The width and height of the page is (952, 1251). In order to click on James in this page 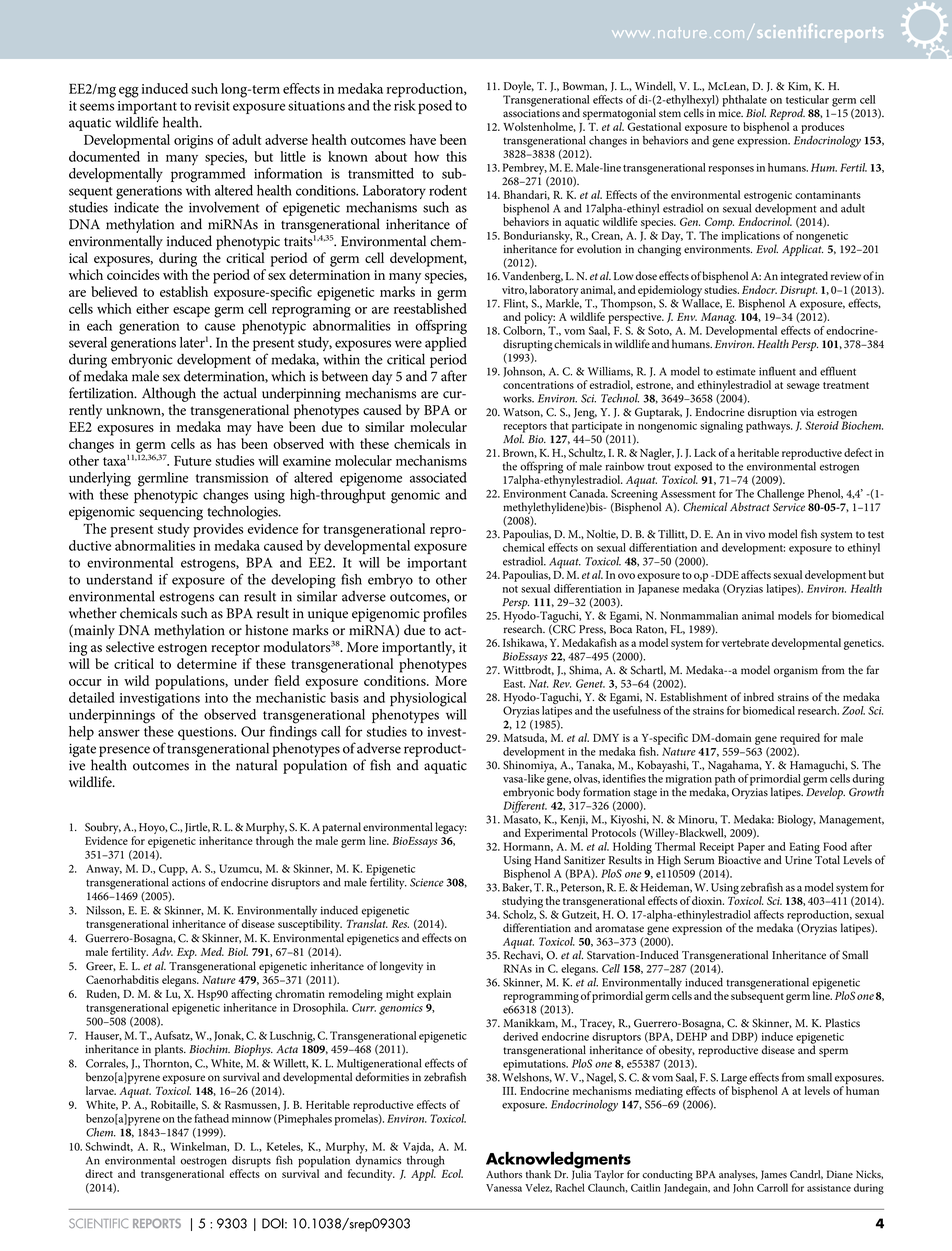, I will do `click(774, 1175)`.
